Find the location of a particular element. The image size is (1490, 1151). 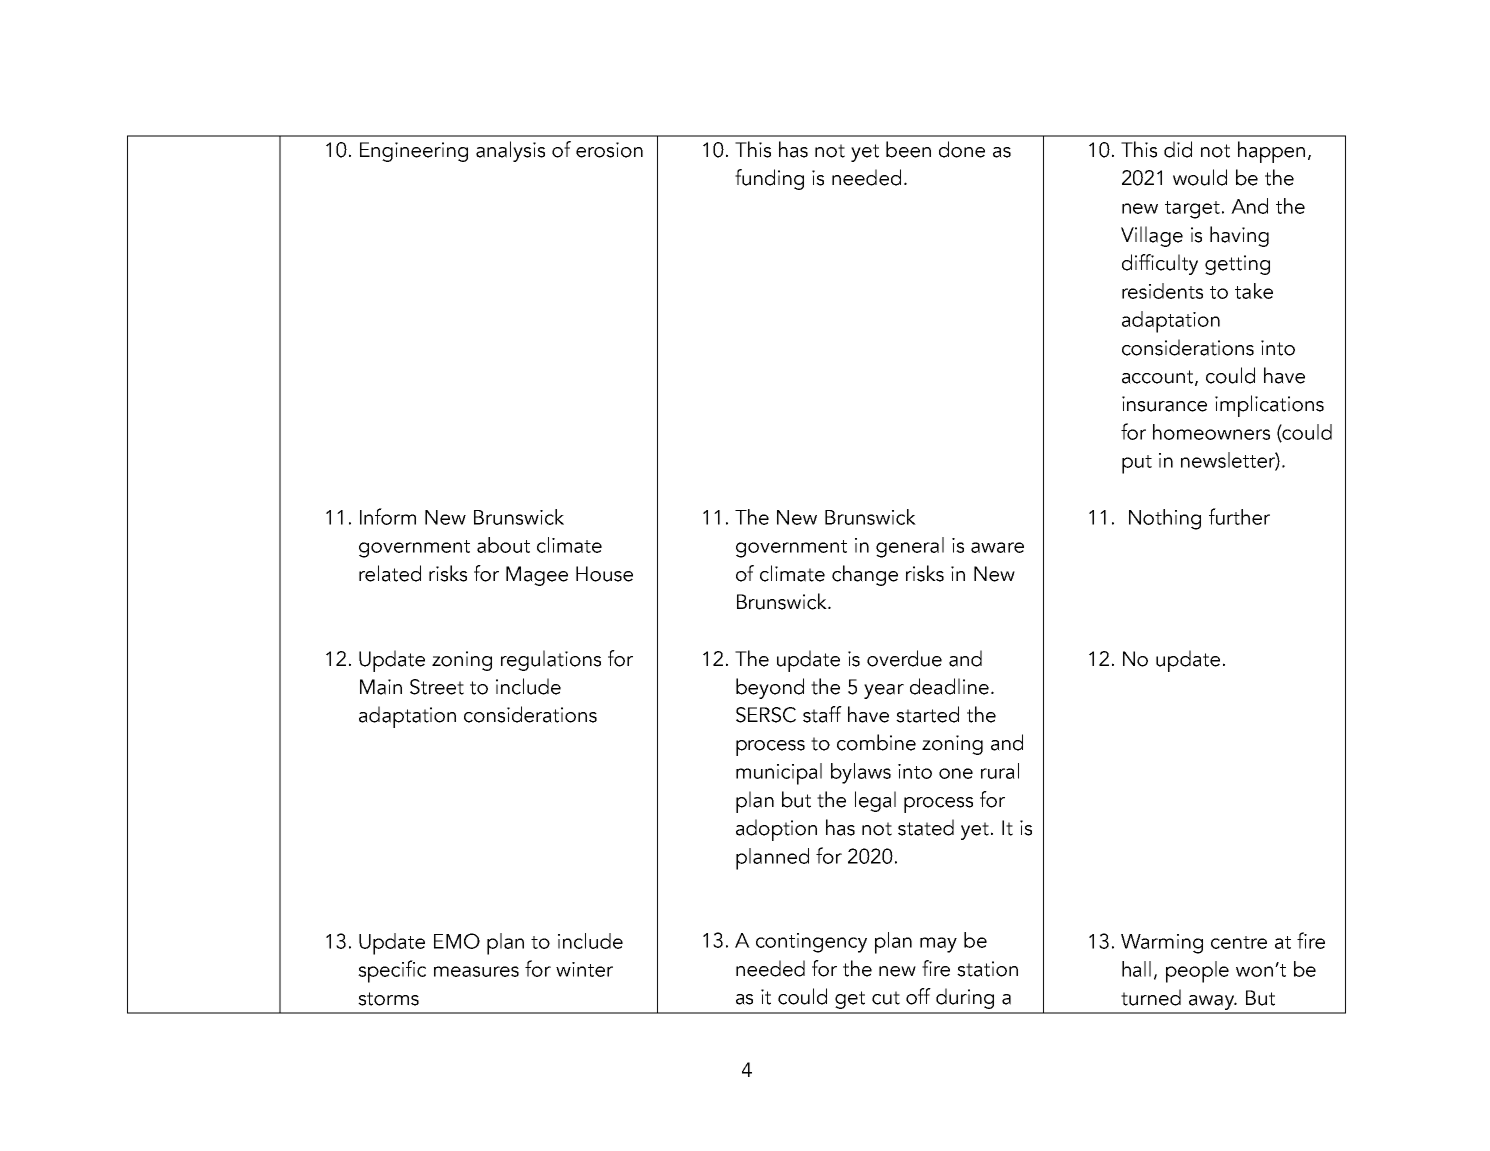

Nothing is located at coordinates (1165, 519).
